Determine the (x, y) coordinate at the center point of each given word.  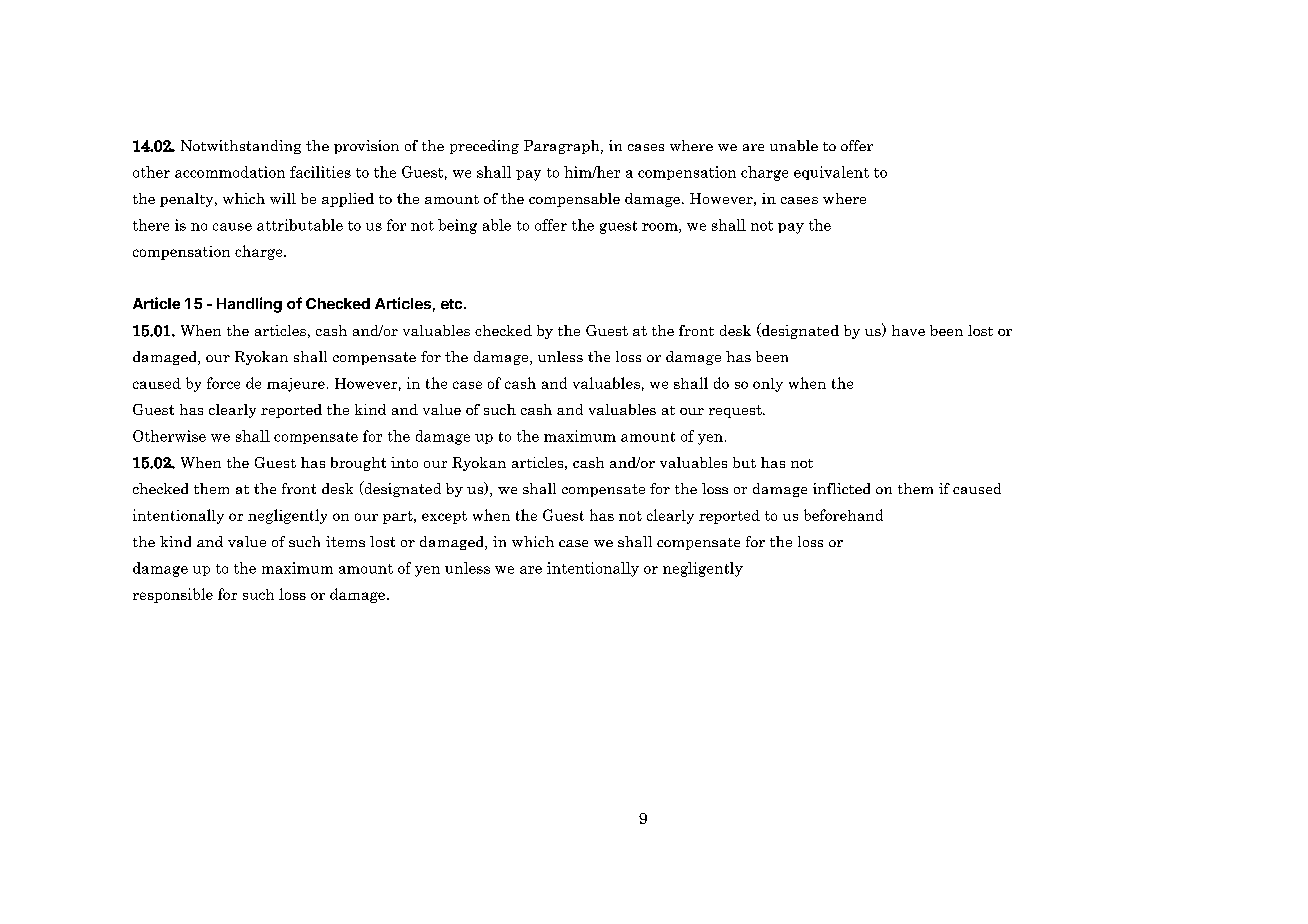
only (768, 385)
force (223, 383)
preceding (484, 147)
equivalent (831, 173)
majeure (296, 385)
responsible (173, 595)
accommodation (230, 172)
